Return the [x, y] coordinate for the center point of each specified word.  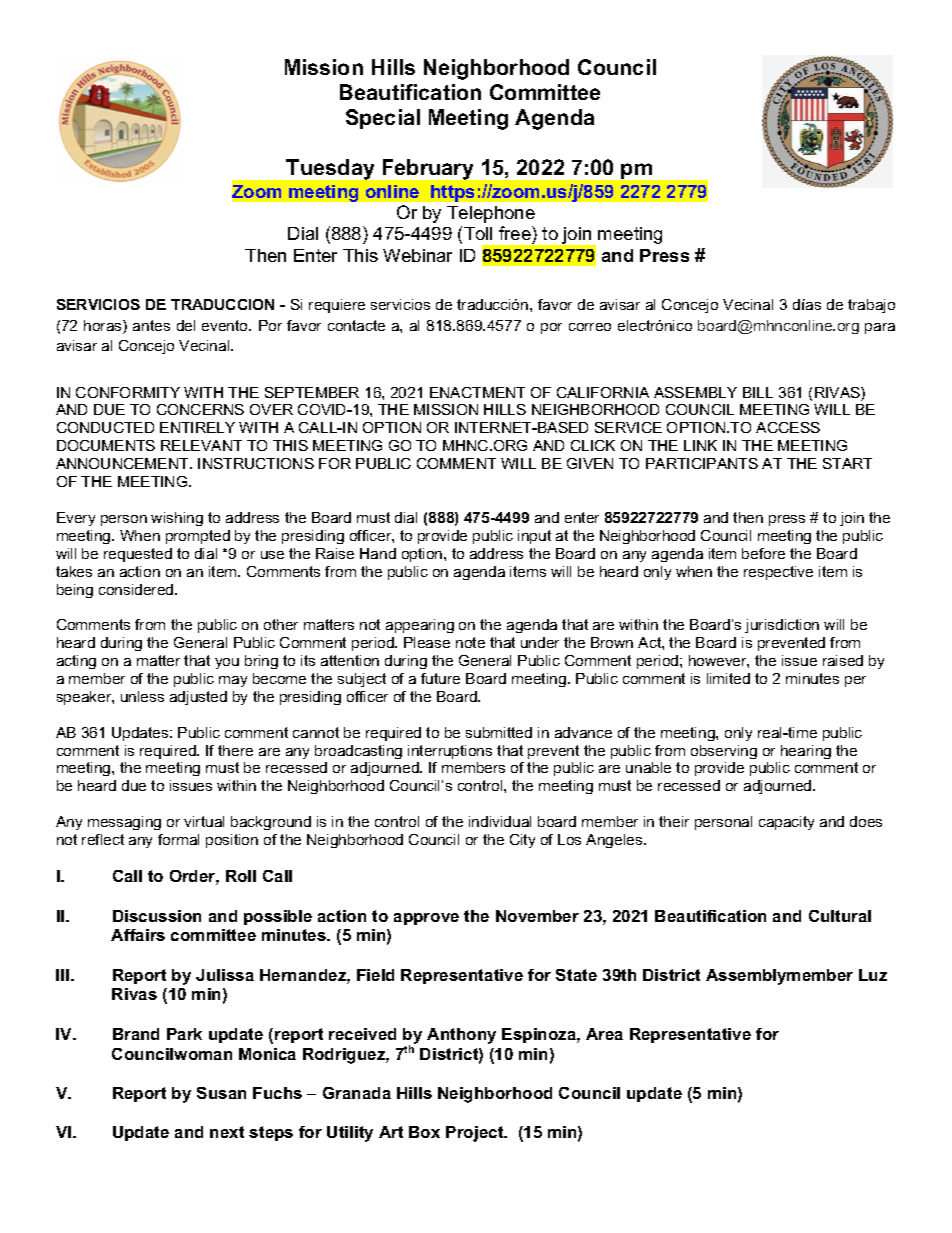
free [516, 235]
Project [476, 1134]
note [470, 642]
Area [604, 1034]
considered [137, 589]
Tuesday [330, 169]
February [428, 169]
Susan [221, 1093]
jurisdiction [782, 626]
